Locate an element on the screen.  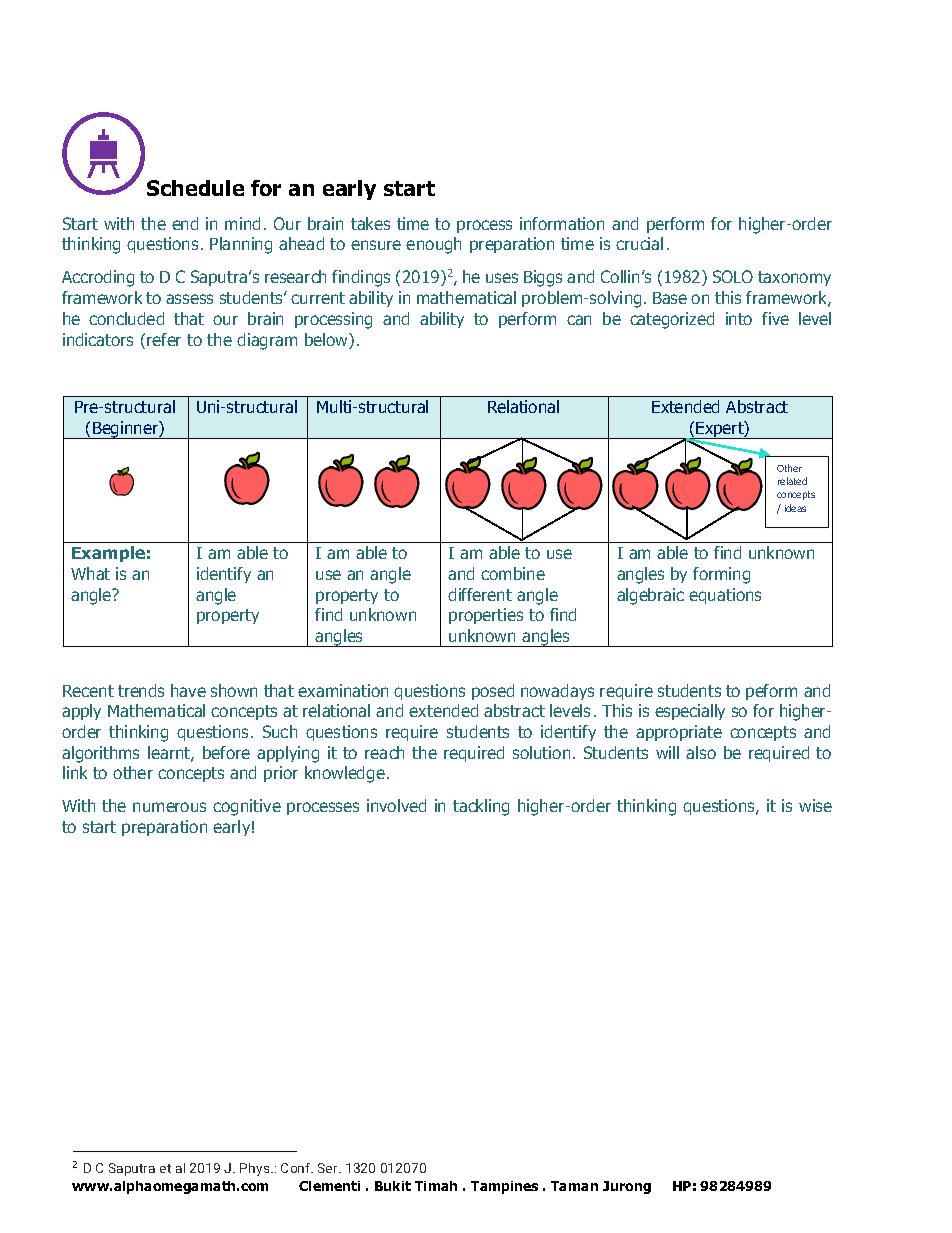
Phys is located at coordinates (256, 1169).
